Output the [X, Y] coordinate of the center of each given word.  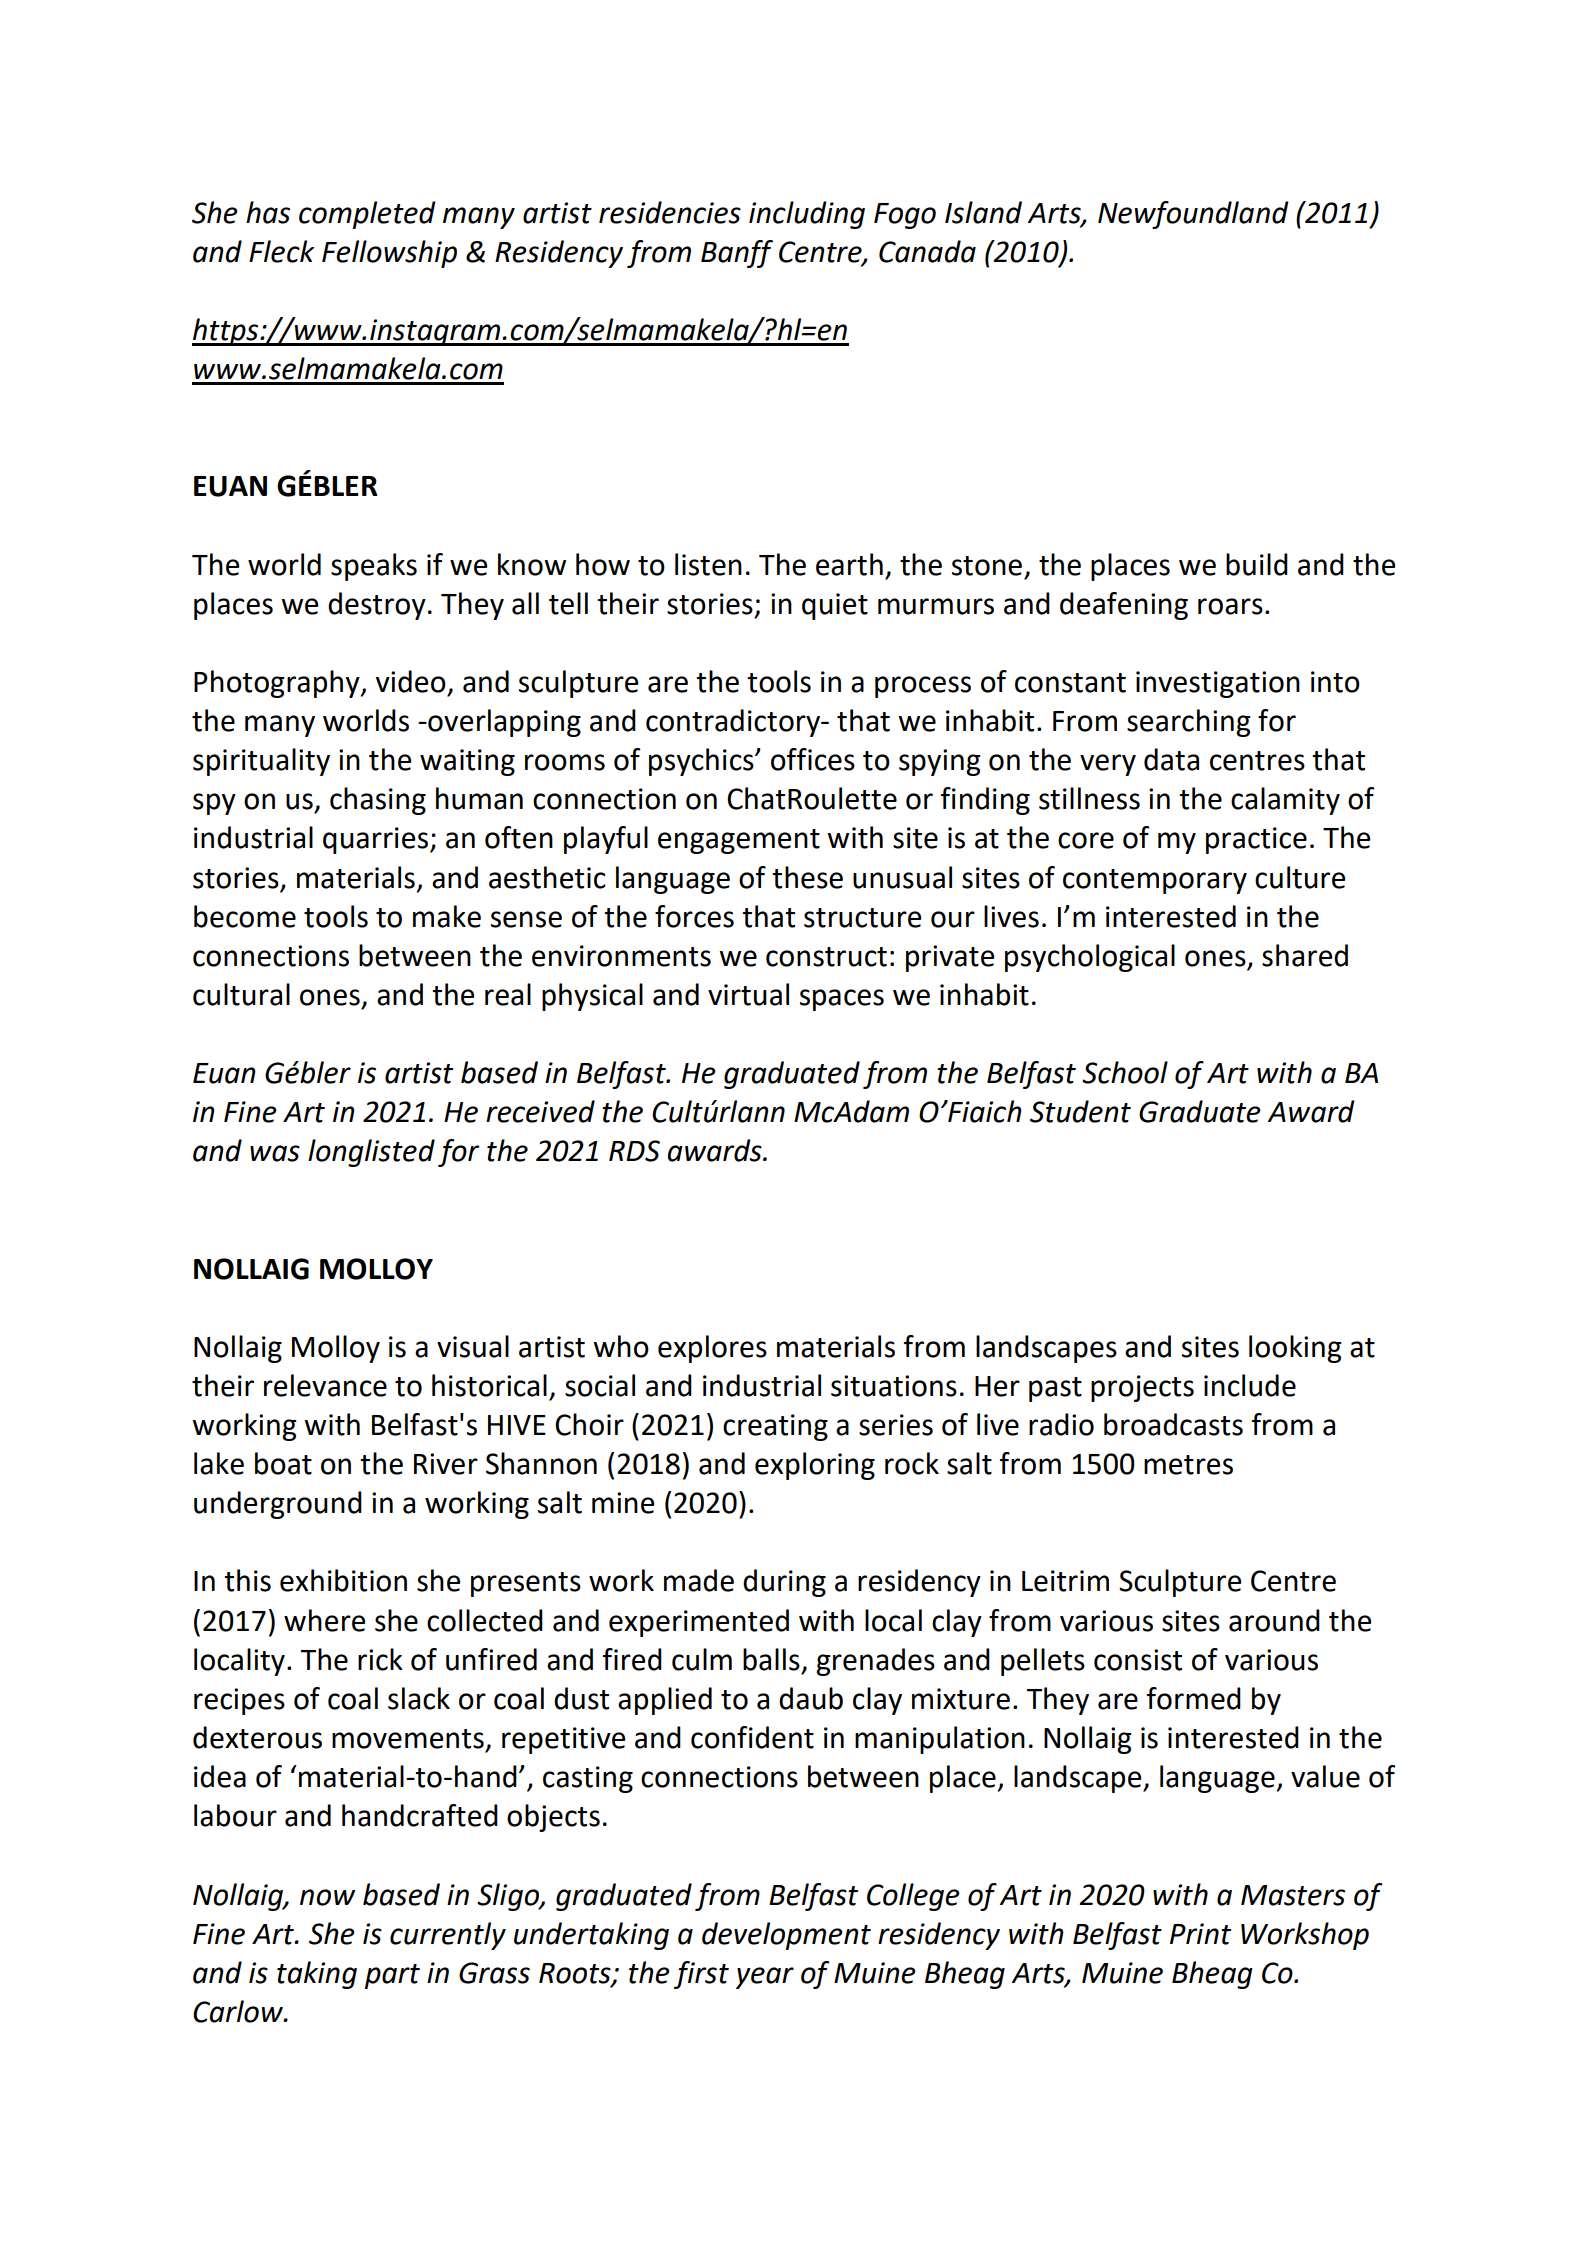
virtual [748, 994]
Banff [737, 254]
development [786, 1936]
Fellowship [389, 254]
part [392, 1976]
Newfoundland [1193, 215]
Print [1200, 1934]
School [1125, 1072]
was [275, 1153]
